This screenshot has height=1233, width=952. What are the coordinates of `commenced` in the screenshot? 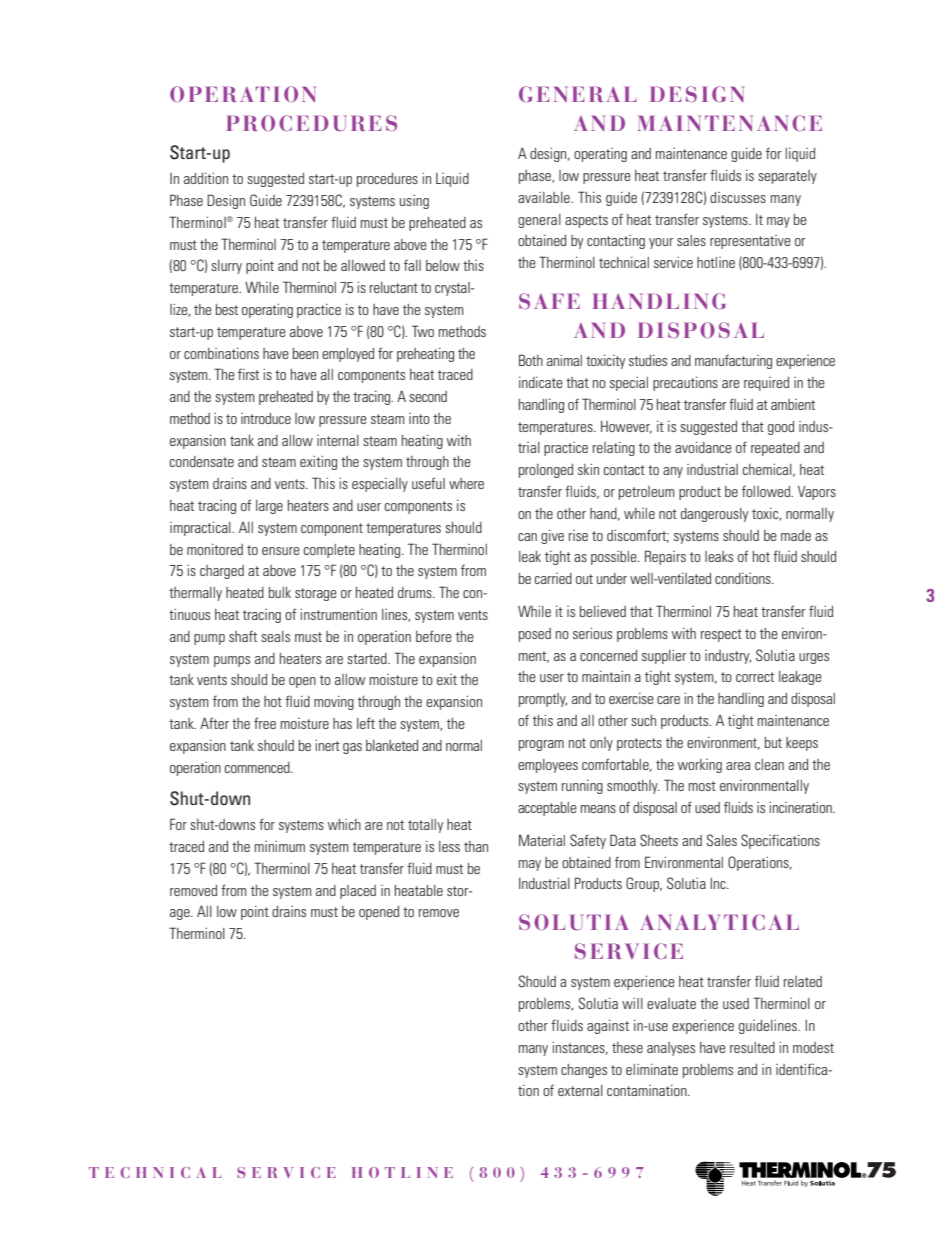 It's located at (258, 767).
